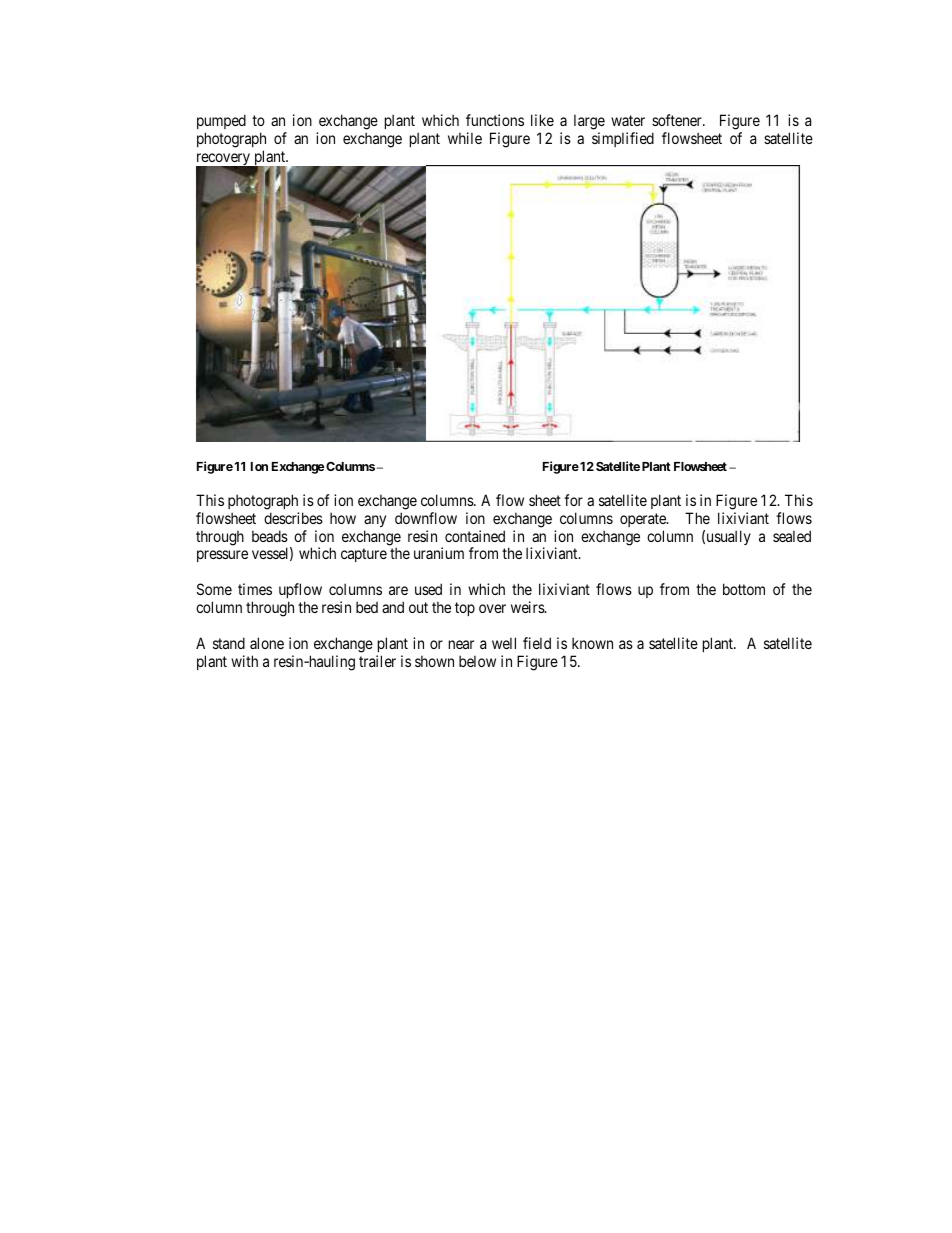 The width and height of the screenshot is (952, 1233). Describe the element at coordinates (270, 536) in the screenshot. I see `beads` at that location.
